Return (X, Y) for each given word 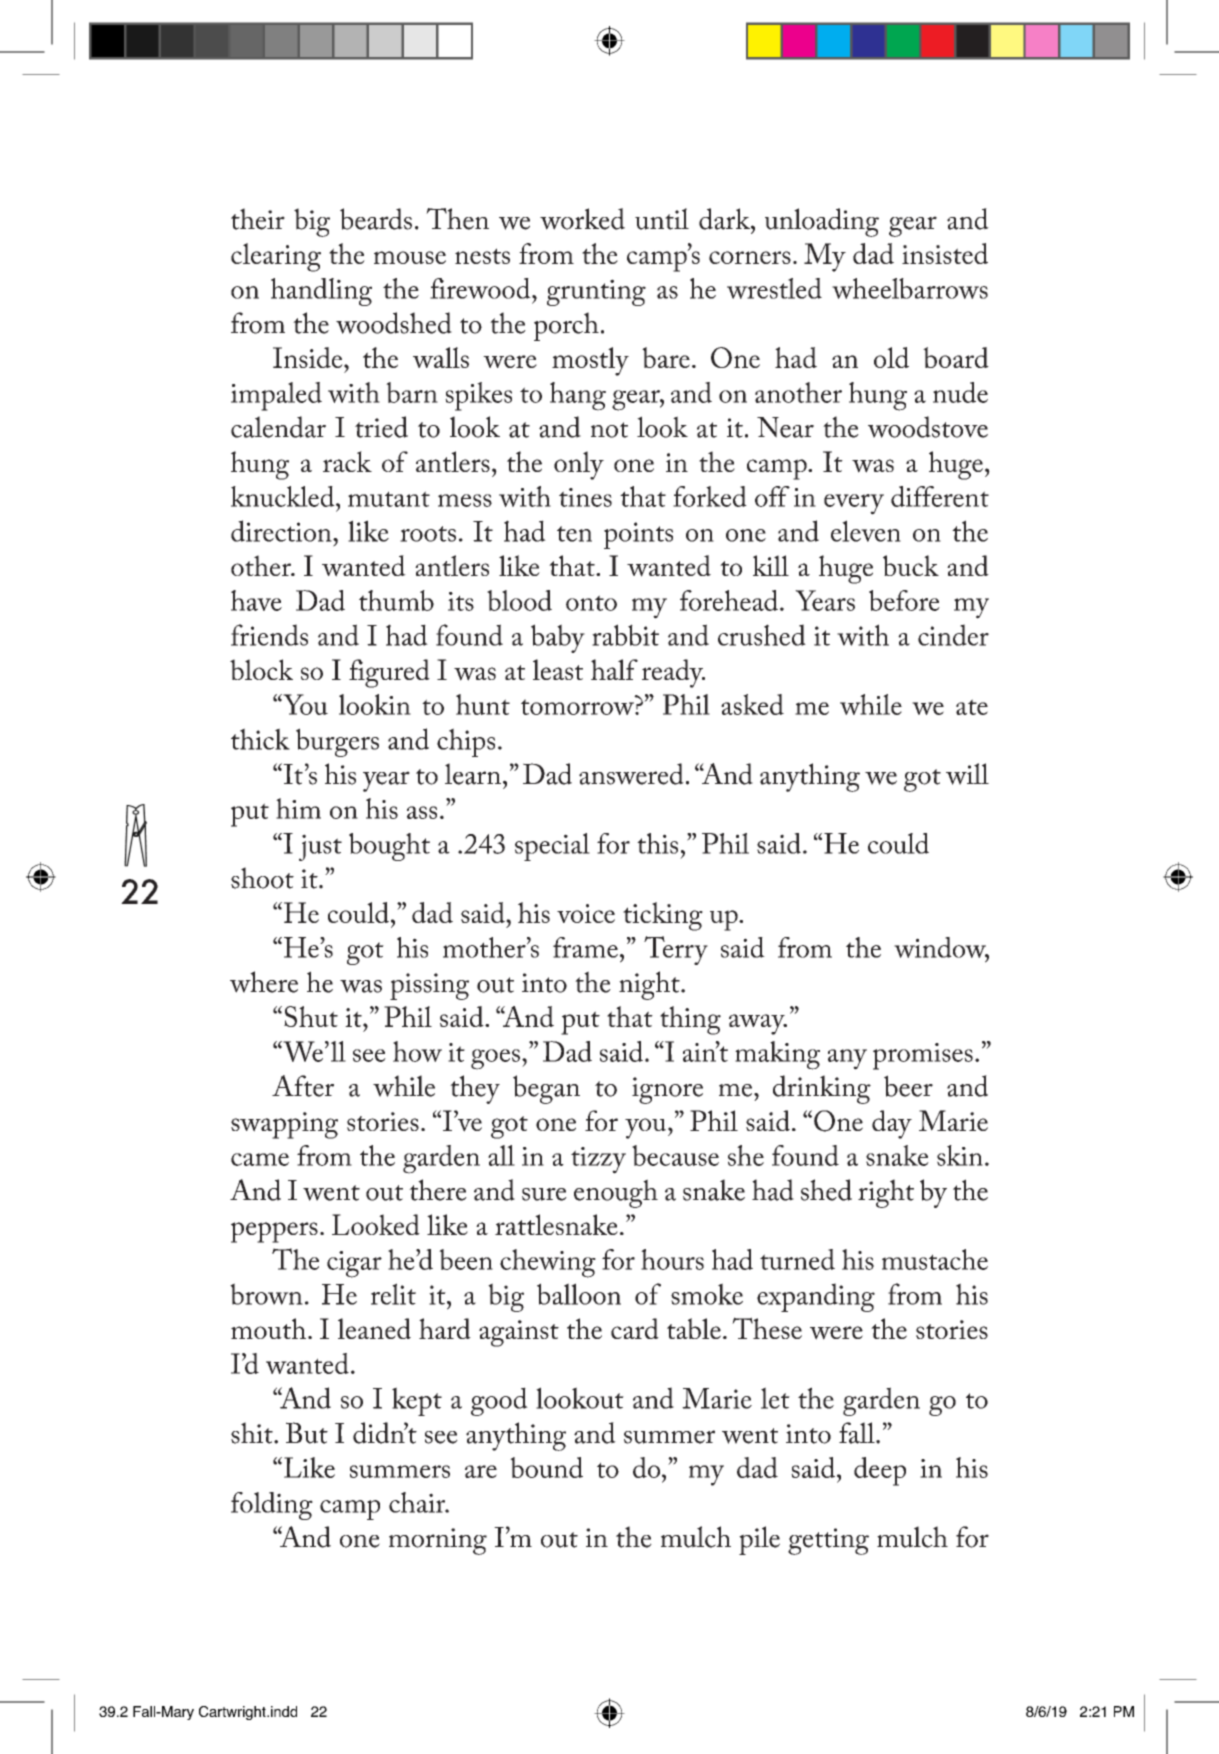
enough (616, 1193)
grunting (596, 292)
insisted (945, 253)
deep (880, 1471)
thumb (396, 600)
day (892, 1124)
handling (321, 292)
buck (911, 565)
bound (546, 1467)
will (967, 774)
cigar (354, 1264)
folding (272, 1506)
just (320, 847)
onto (591, 603)
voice (586, 913)
